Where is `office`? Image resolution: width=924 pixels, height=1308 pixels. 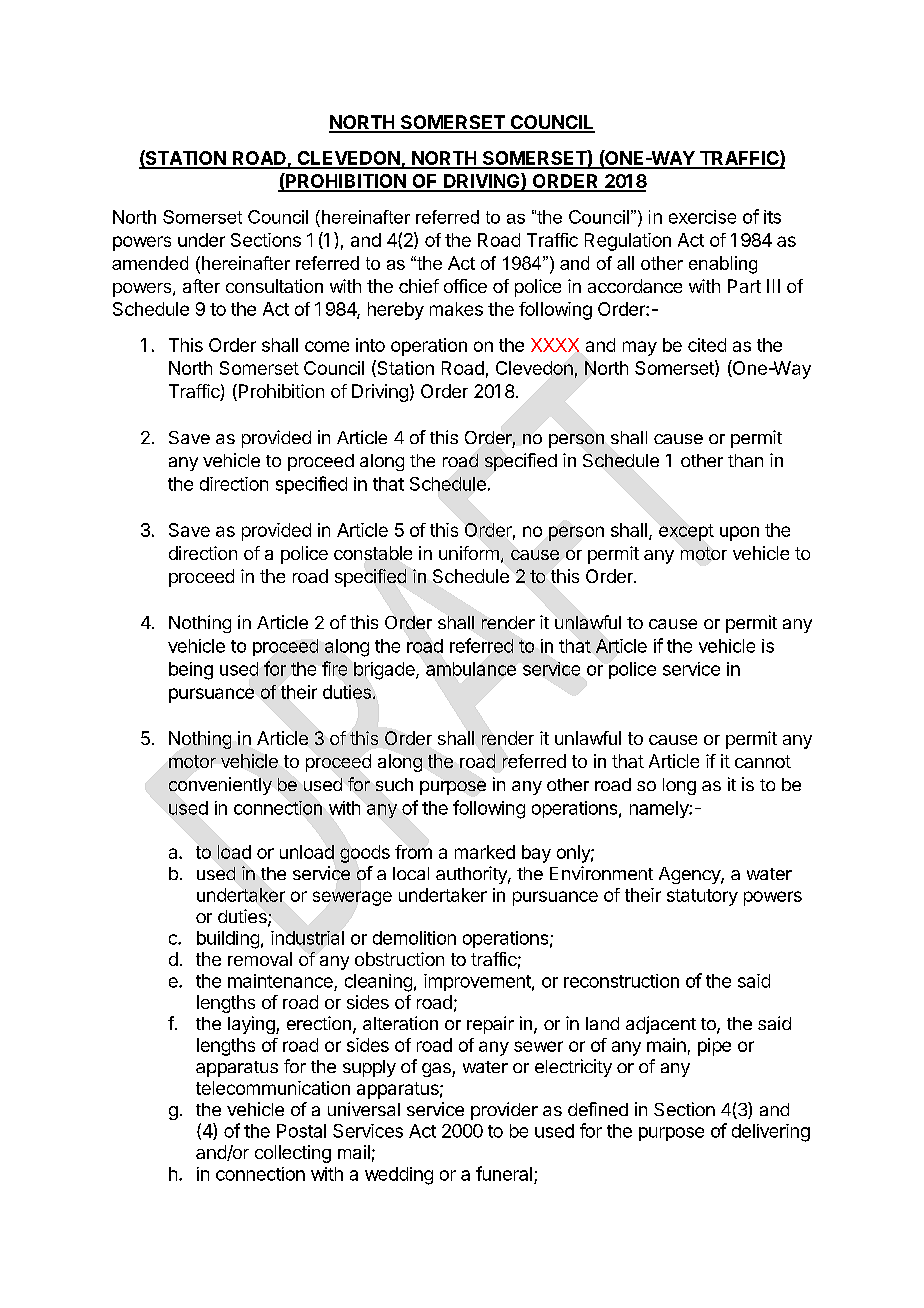 office is located at coordinates (465, 286).
